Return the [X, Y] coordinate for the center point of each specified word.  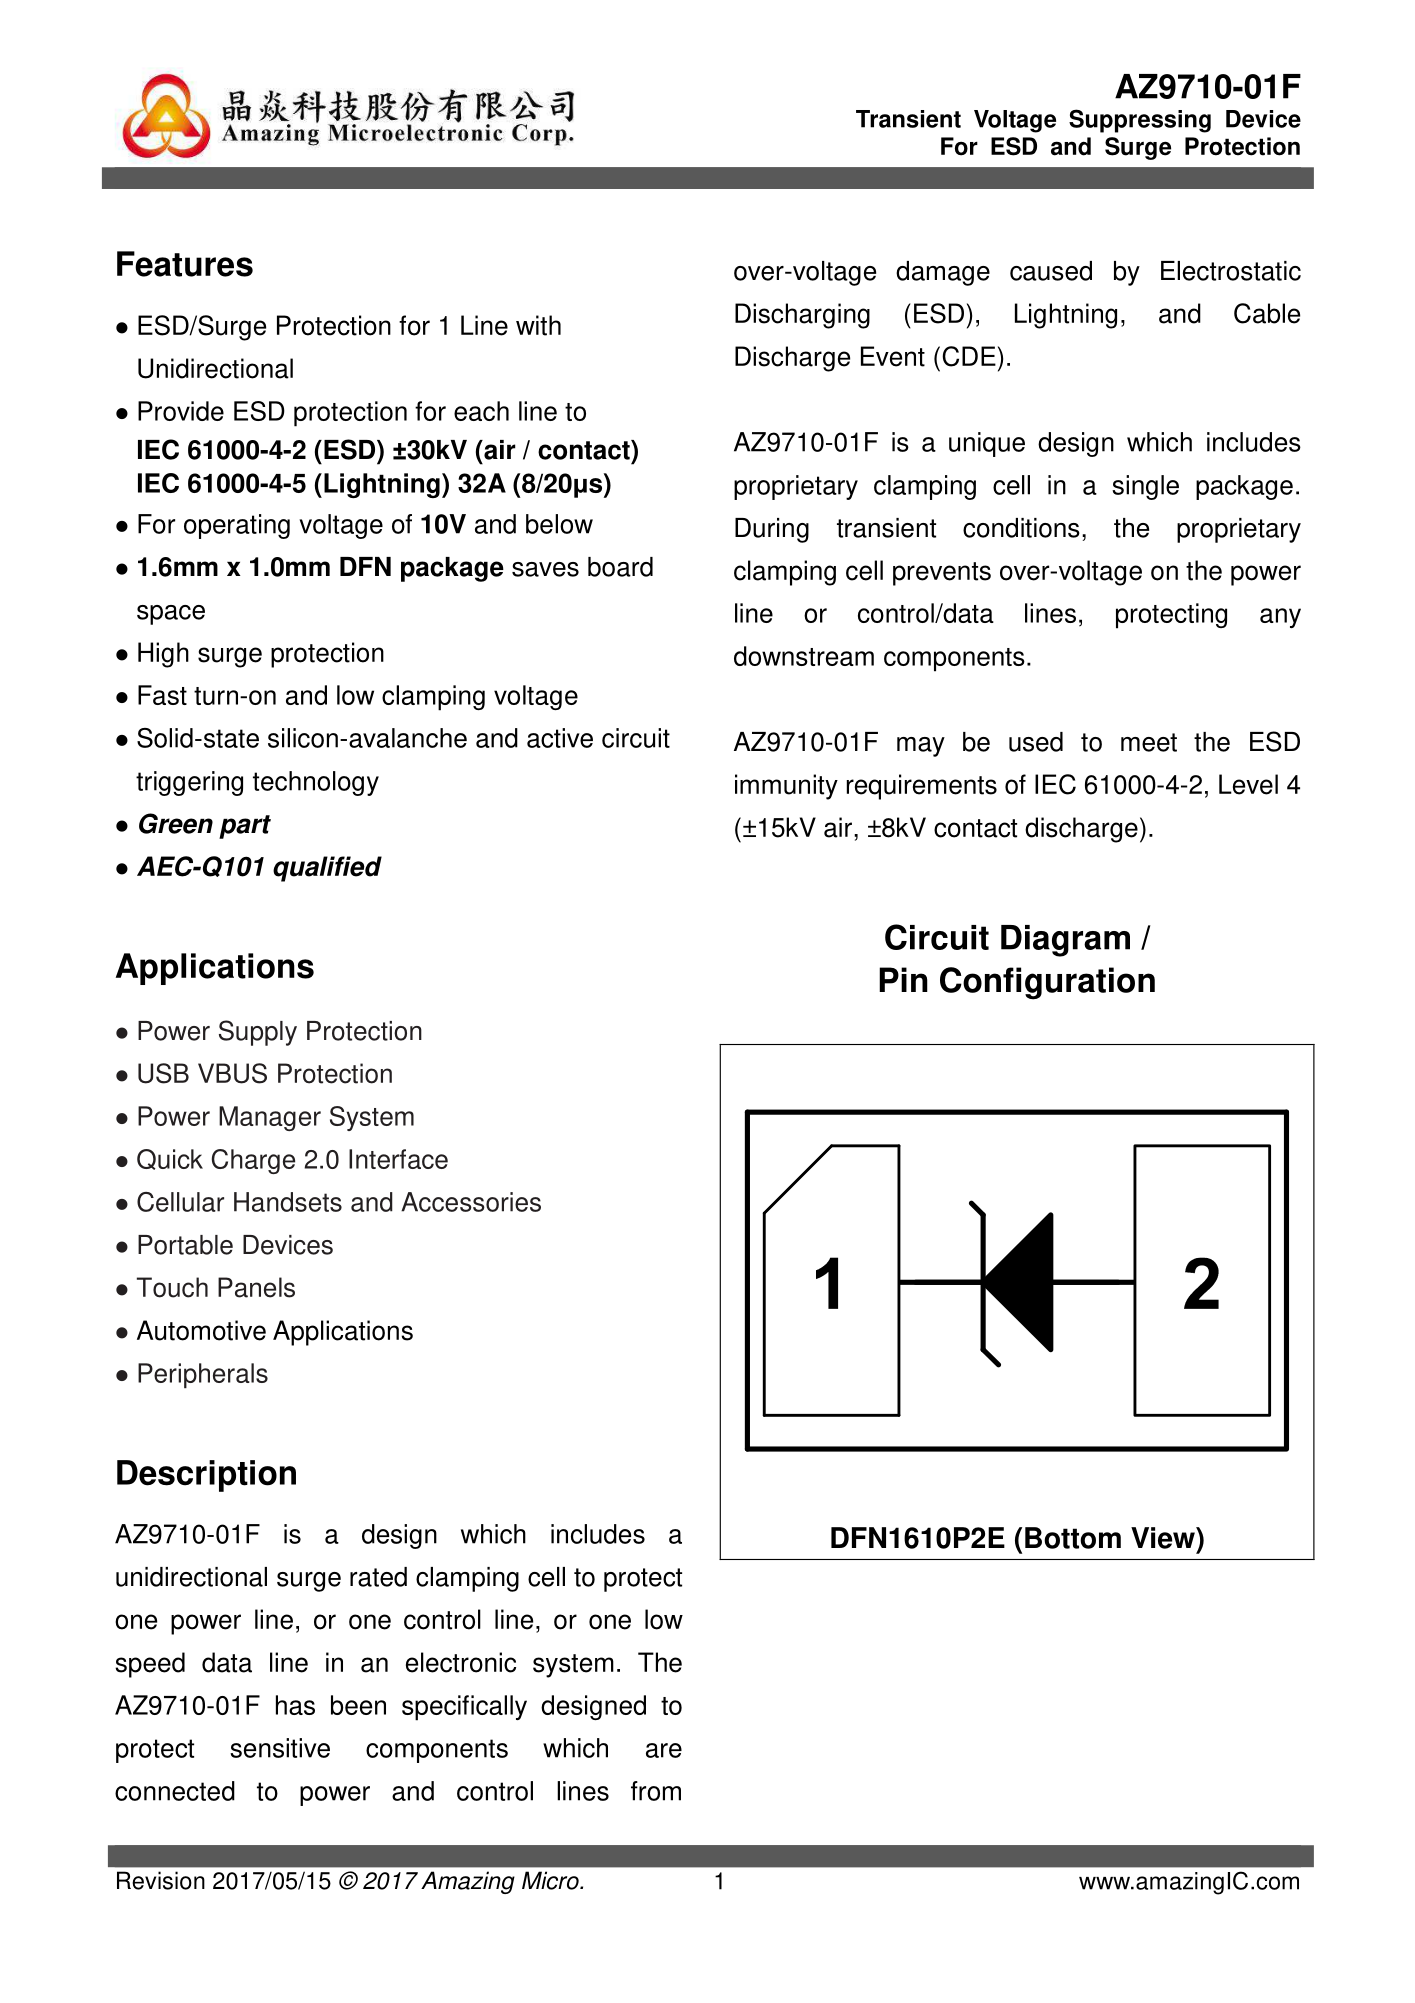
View [1164, 1538]
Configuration [1047, 983]
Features [185, 264]
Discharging [802, 316]
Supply [258, 1033]
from [656, 1791]
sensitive [280, 1748]
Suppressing [1140, 121]
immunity [786, 787]
